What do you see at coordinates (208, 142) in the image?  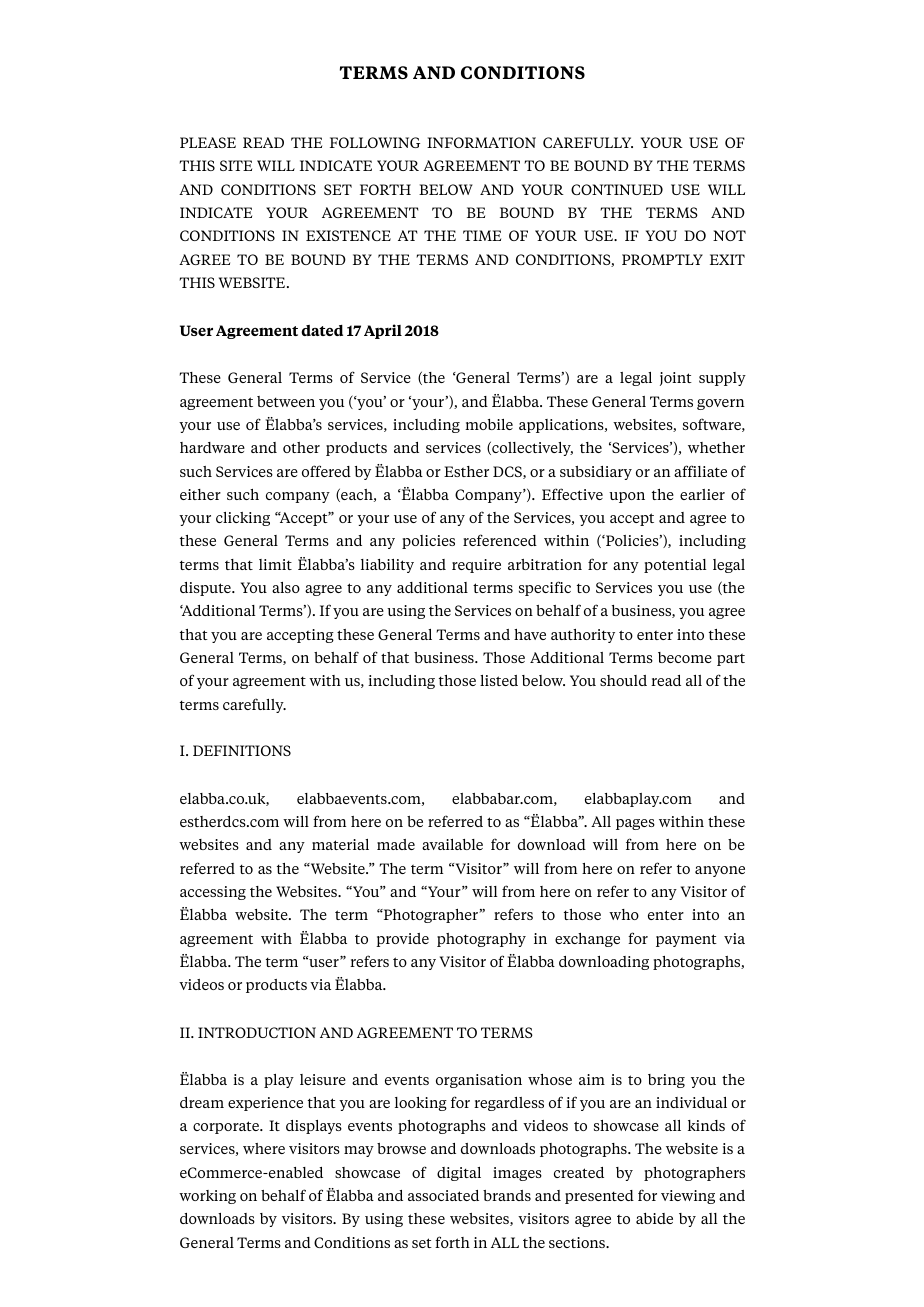 I see `PLEASE` at bounding box center [208, 142].
